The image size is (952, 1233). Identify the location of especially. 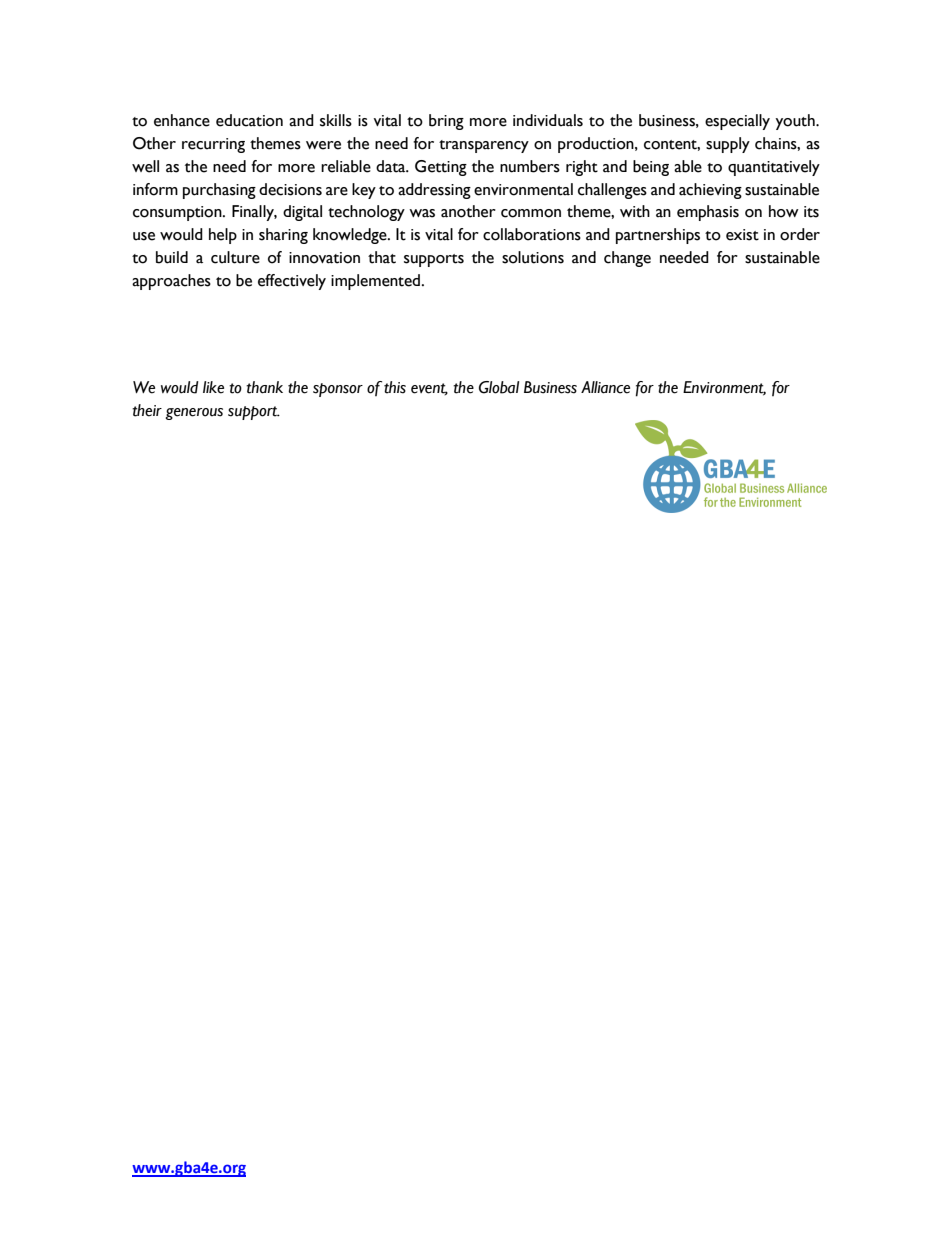
(737, 122).
